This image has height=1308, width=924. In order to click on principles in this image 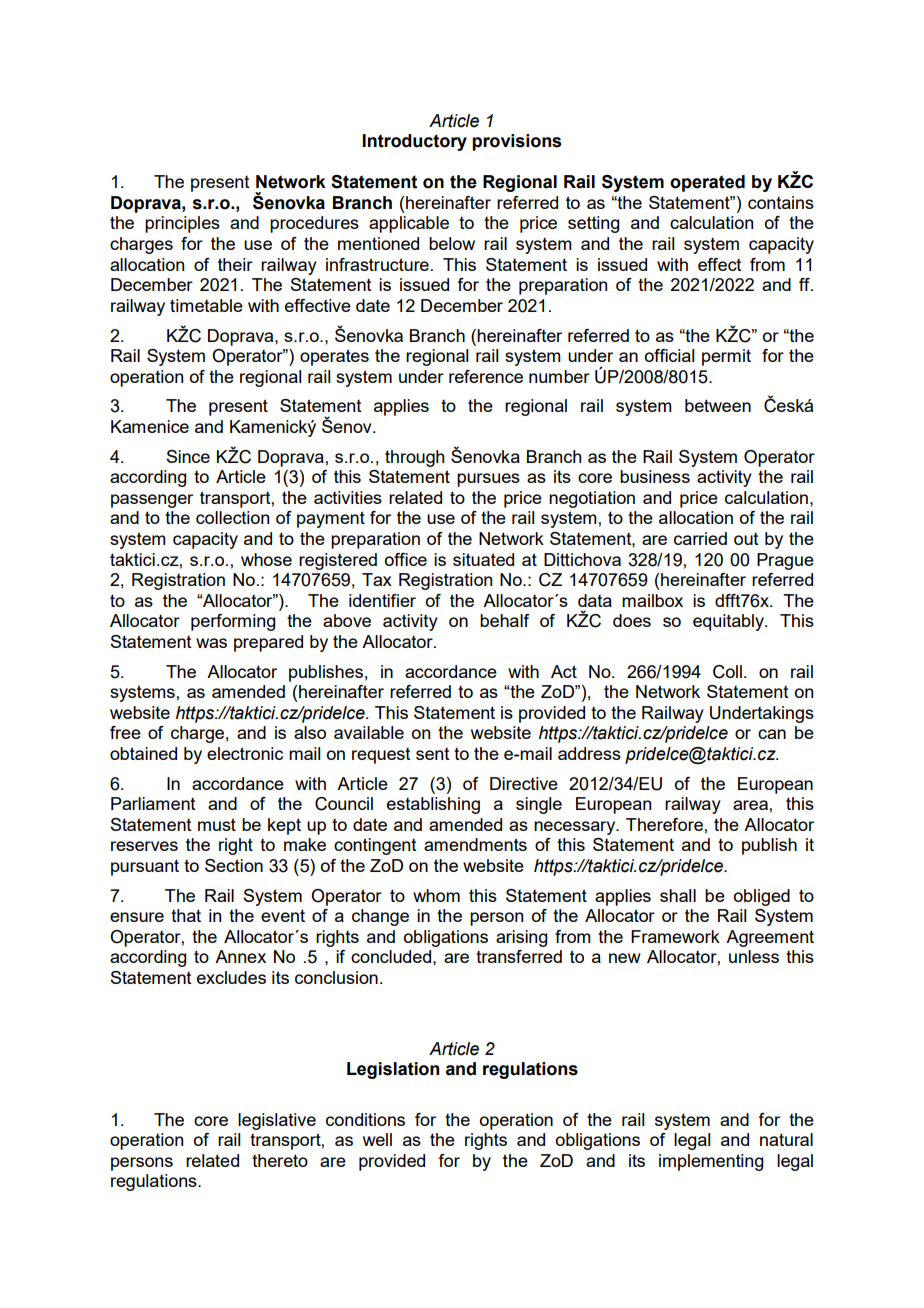, I will do `click(182, 224)`.
